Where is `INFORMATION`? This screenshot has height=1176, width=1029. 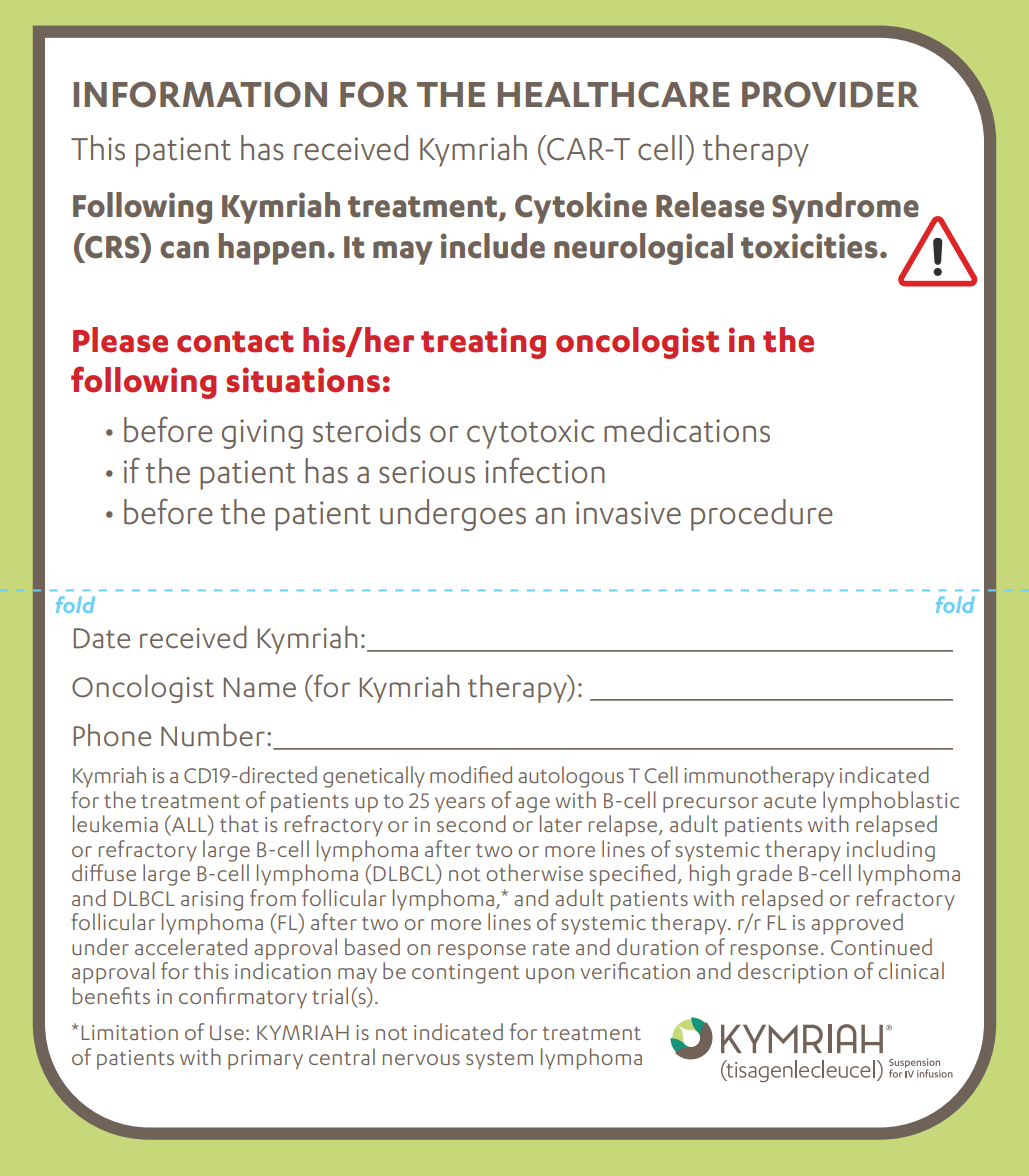
INFORMATION is located at coordinates (200, 94).
